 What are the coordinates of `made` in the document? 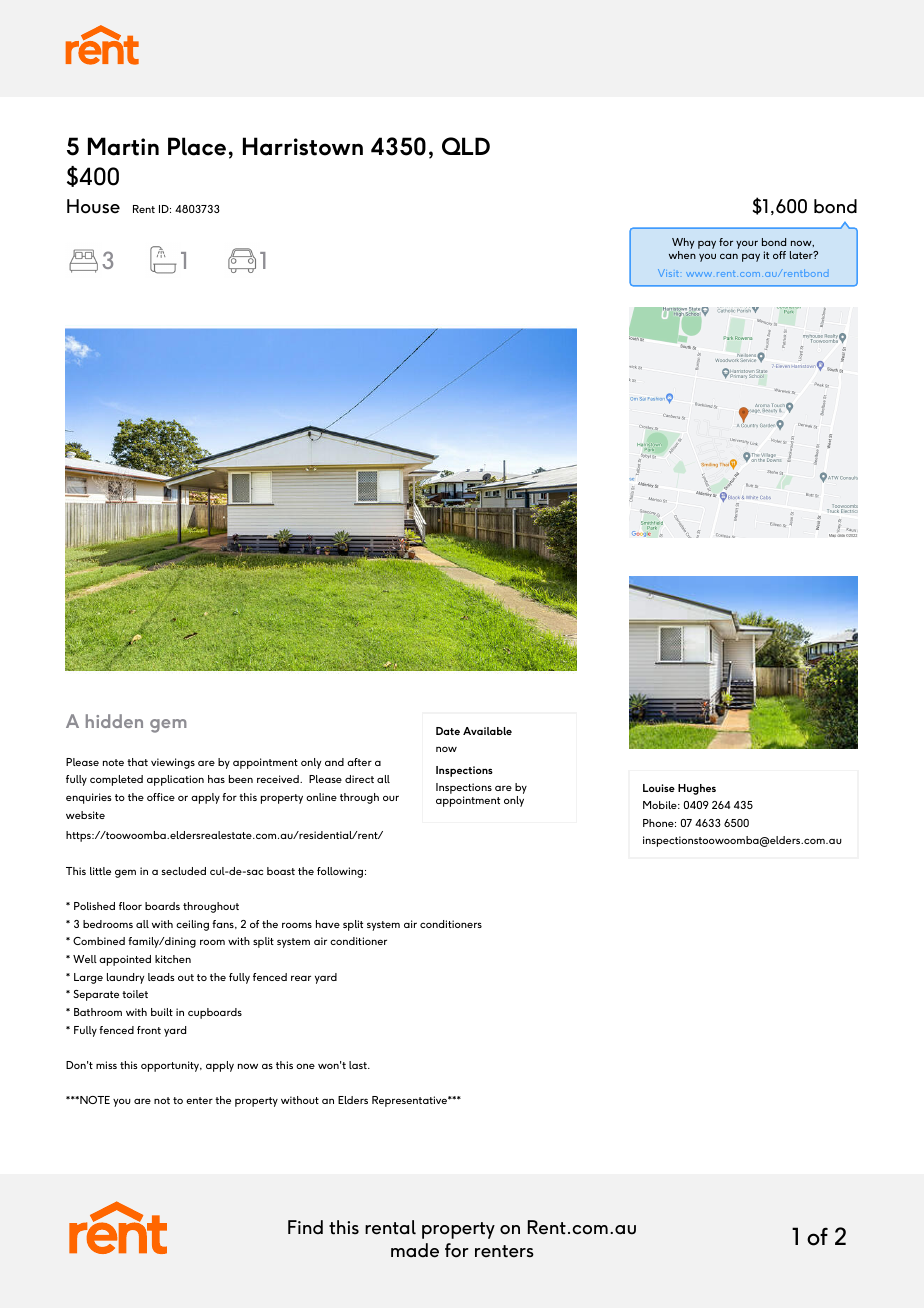 It's located at (415, 1250).
